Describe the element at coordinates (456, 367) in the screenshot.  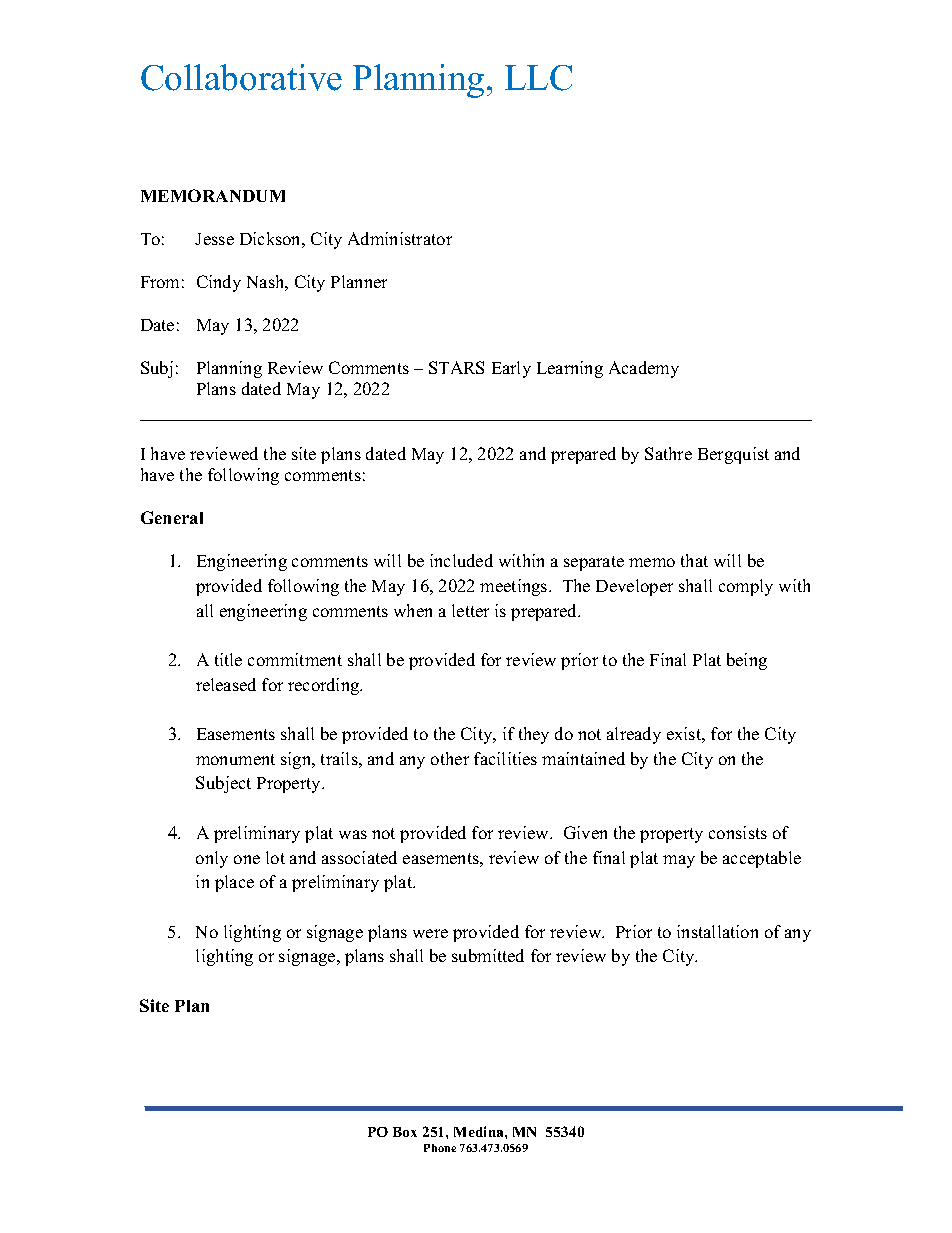
I see `STARS` at that location.
